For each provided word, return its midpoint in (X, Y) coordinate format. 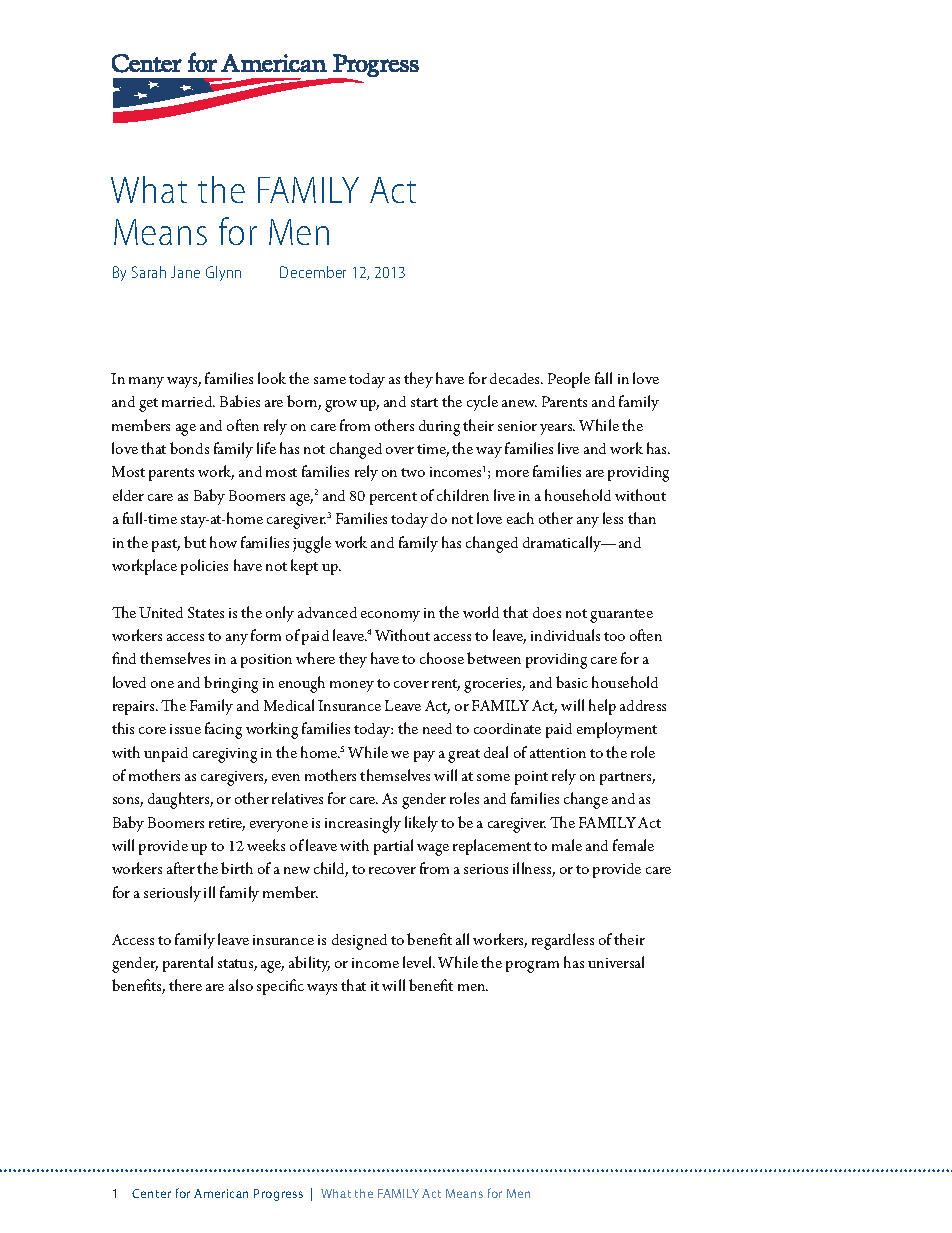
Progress (278, 1195)
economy (390, 616)
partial (393, 847)
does (547, 612)
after (181, 868)
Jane (185, 272)
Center (151, 1193)
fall (603, 378)
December (313, 272)
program (532, 967)
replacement (492, 847)
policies (204, 567)
